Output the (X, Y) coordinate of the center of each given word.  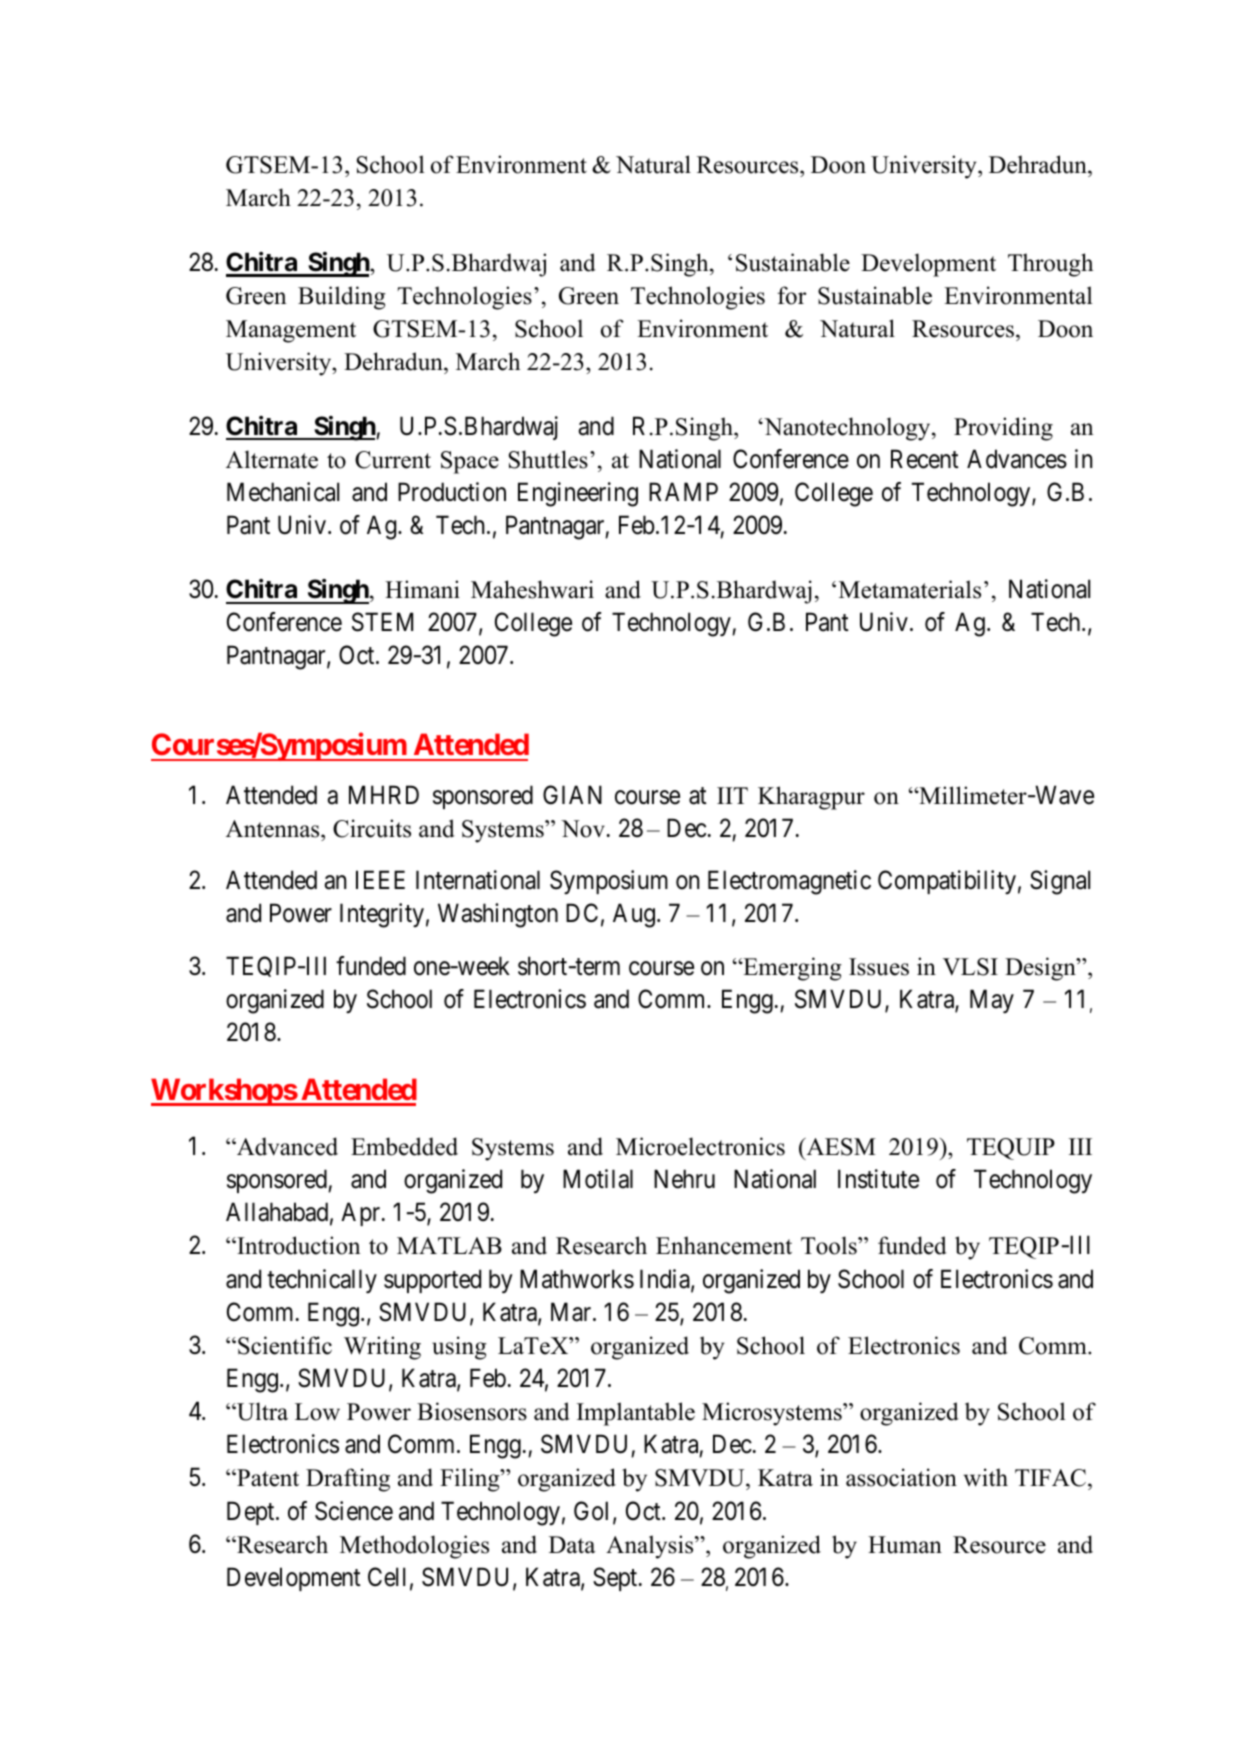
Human (905, 1545)
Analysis (651, 1547)
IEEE (380, 880)
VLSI (970, 967)
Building (342, 298)
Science (354, 1511)
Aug (634, 916)
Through (1050, 265)
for (792, 295)
